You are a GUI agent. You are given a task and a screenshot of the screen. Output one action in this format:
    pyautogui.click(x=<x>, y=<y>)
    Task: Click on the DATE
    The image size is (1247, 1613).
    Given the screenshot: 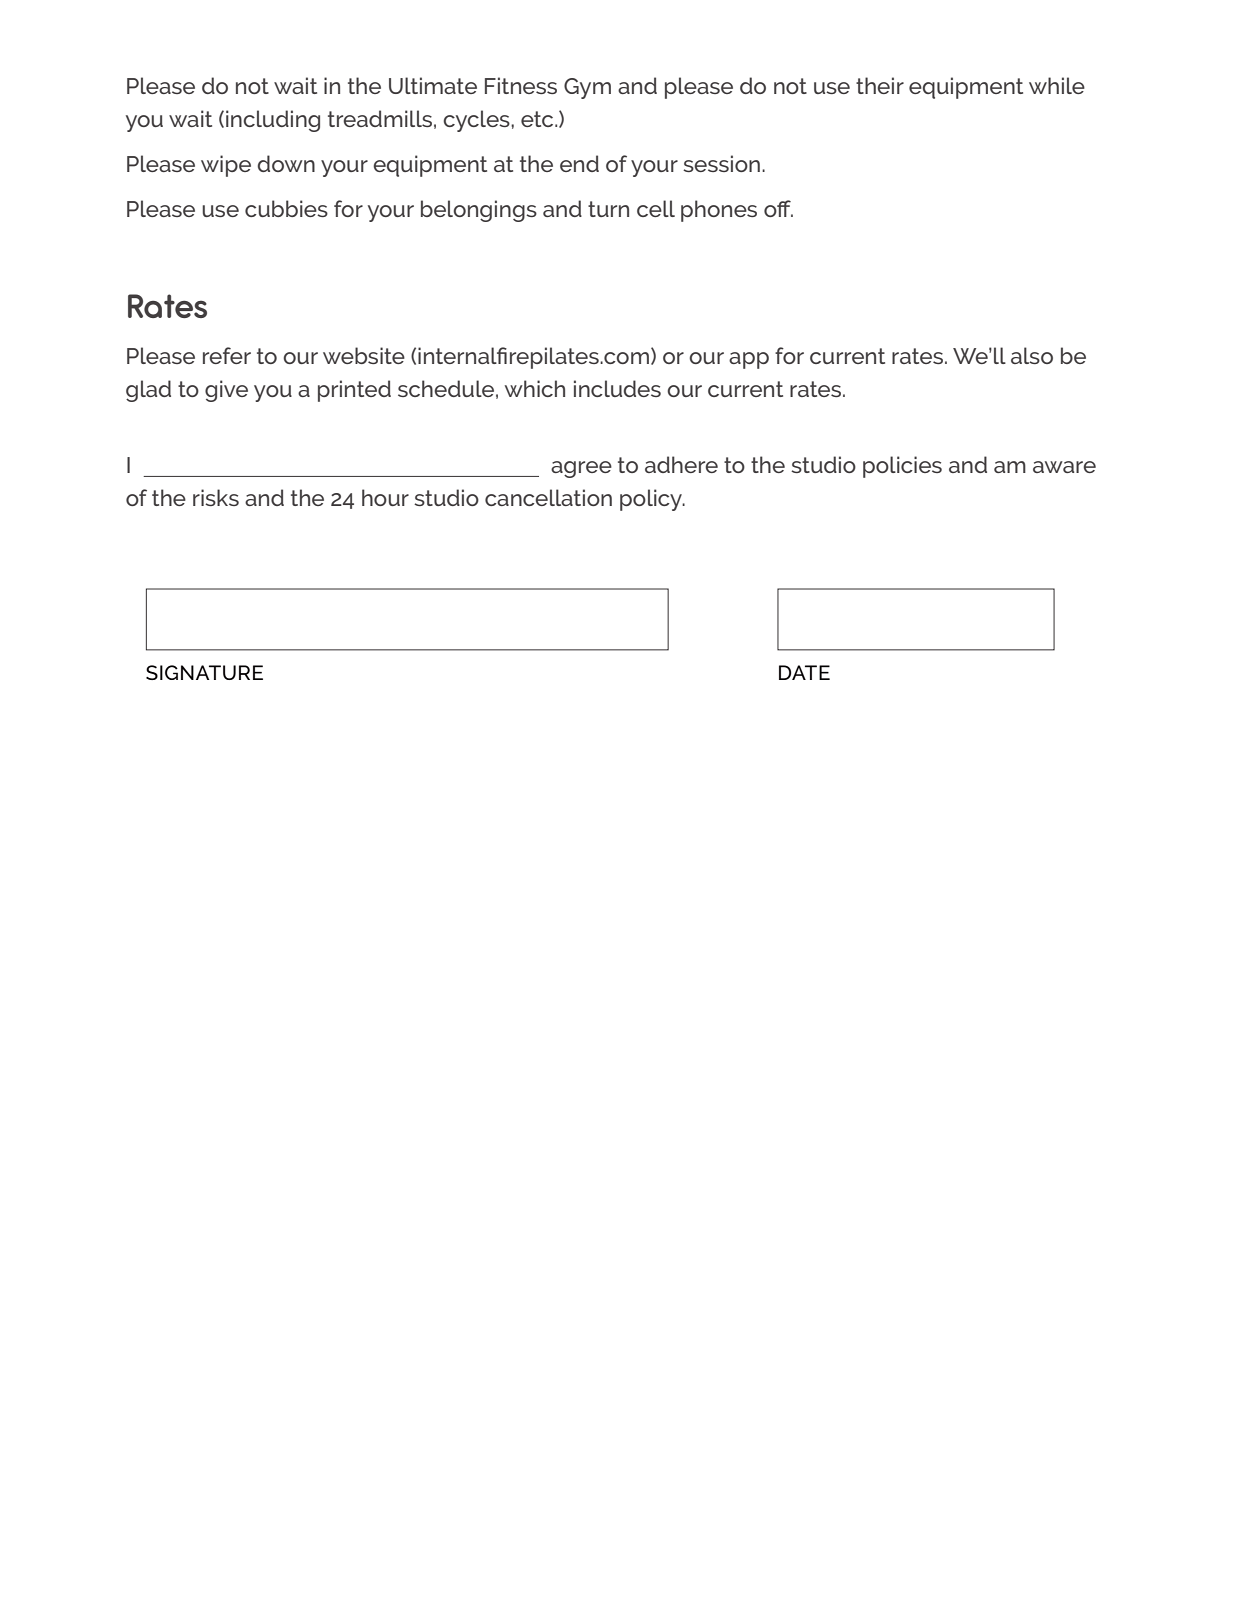 What is the action you would take?
    pyautogui.click(x=804, y=672)
